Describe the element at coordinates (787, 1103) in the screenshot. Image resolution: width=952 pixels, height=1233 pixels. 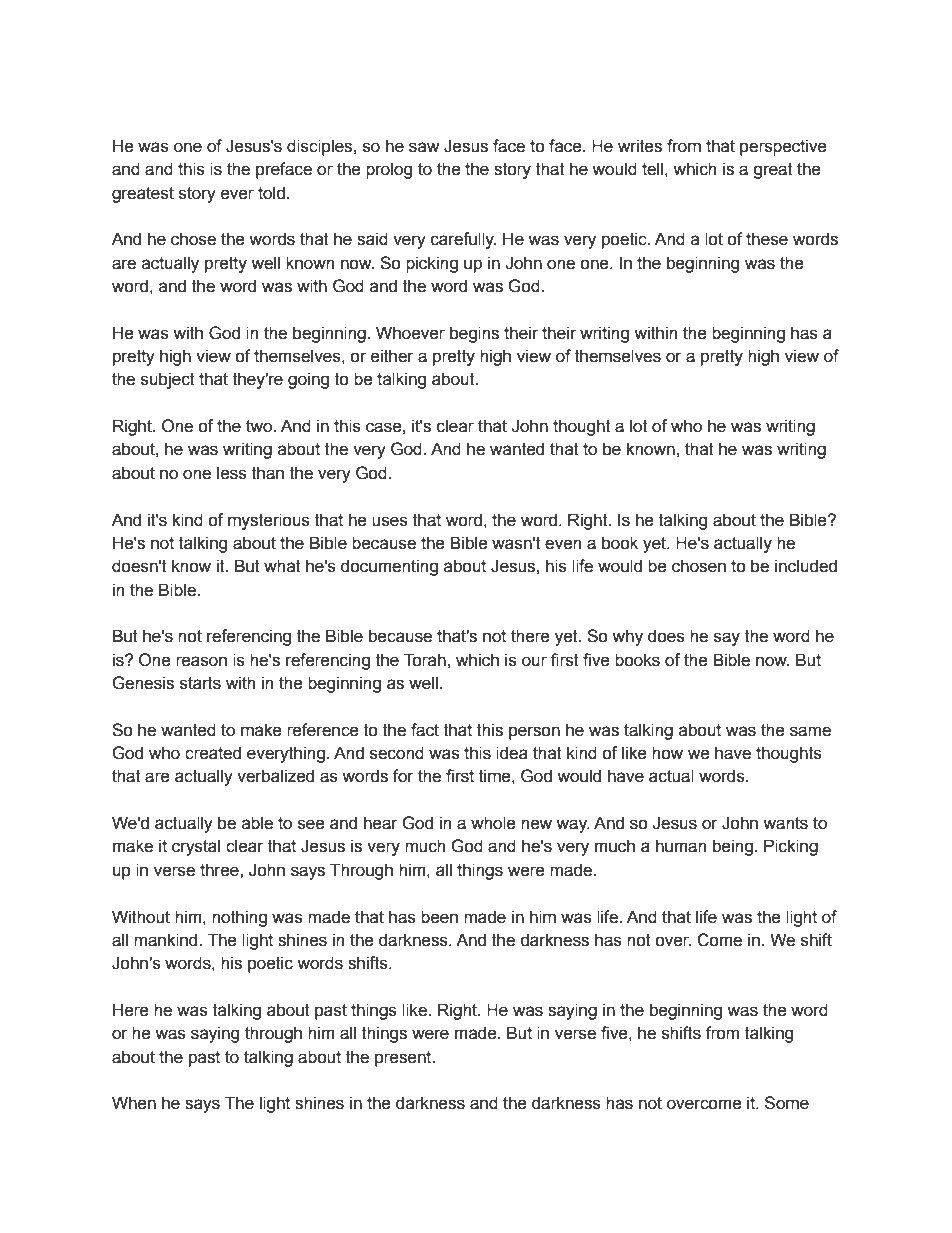
I see `Some` at that location.
